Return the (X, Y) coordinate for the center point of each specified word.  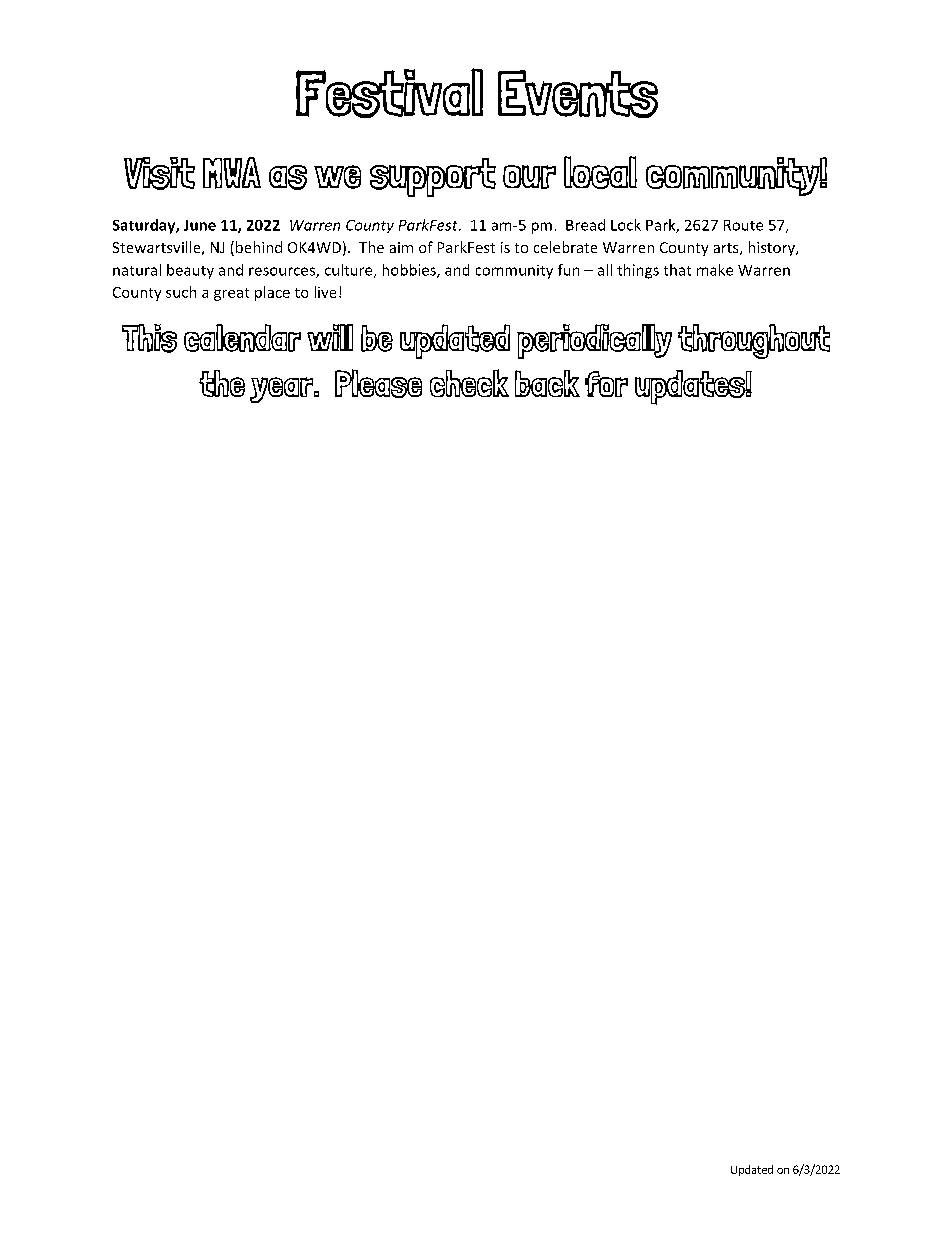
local (600, 172)
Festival (389, 93)
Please (378, 383)
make (715, 270)
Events (578, 94)
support (433, 177)
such (181, 292)
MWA (232, 173)
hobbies (410, 271)
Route (743, 225)
